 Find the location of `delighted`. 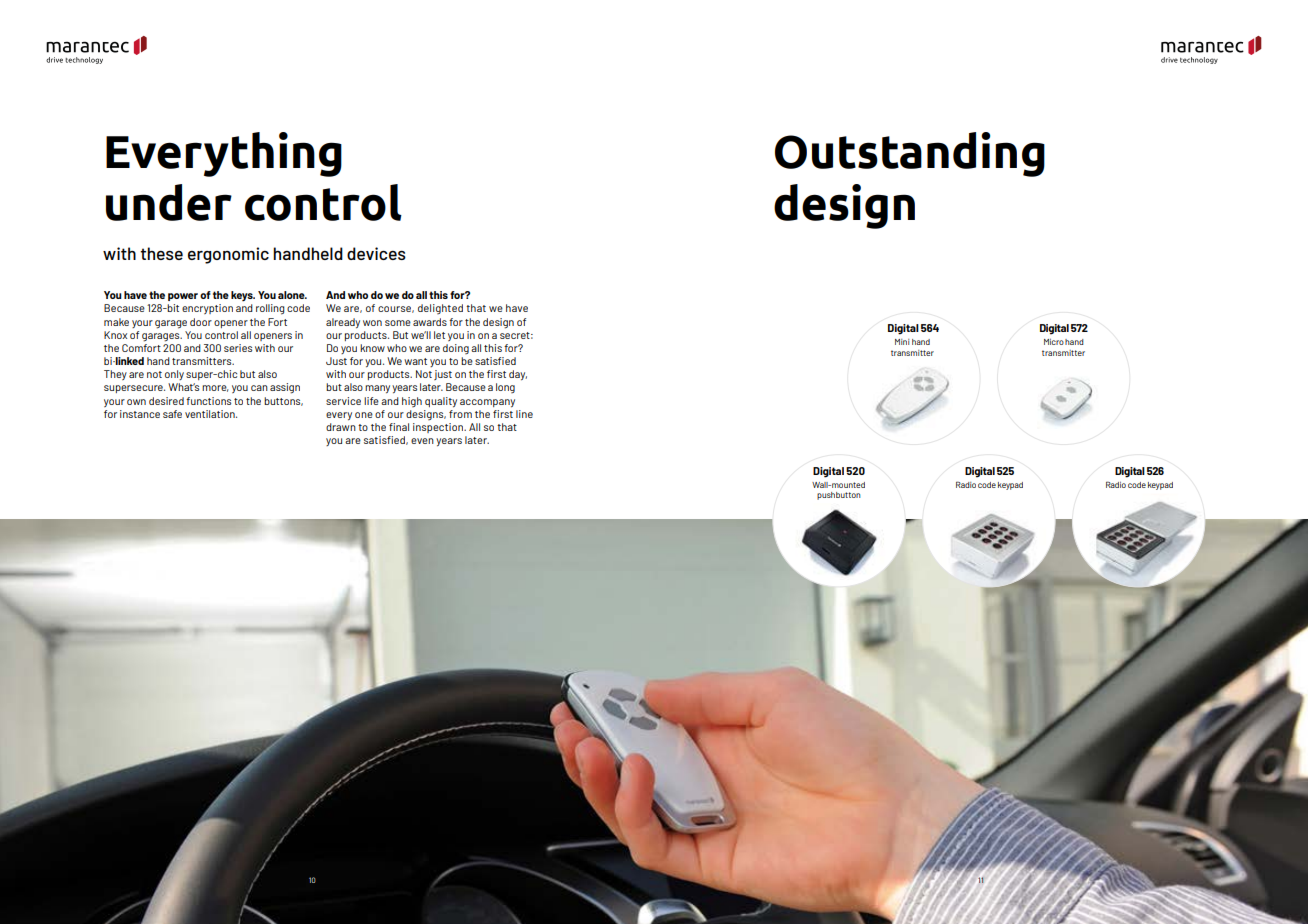

delighted is located at coordinates (440, 309).
